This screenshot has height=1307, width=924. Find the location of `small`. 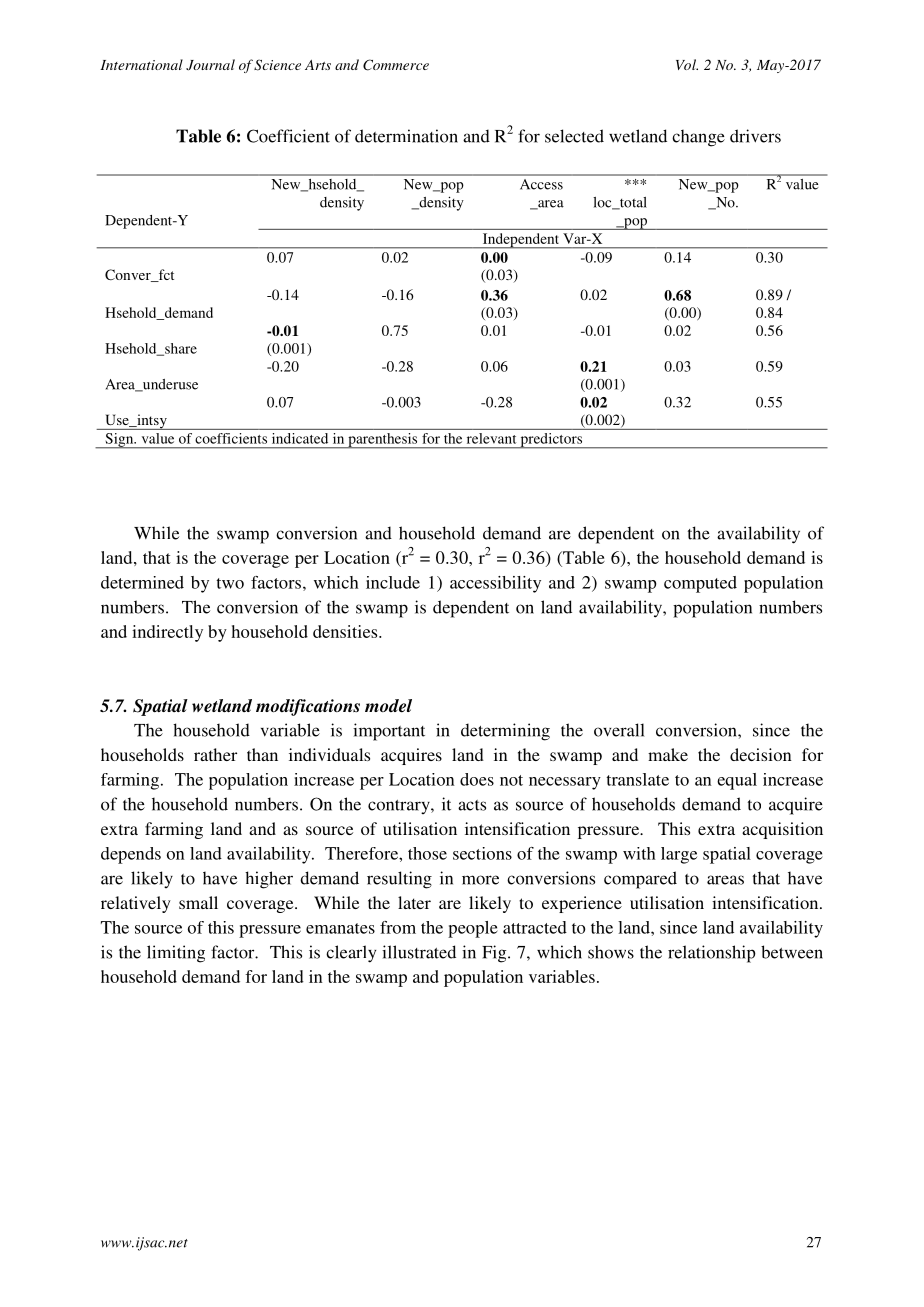

small is located at coordinates (198, 902).
